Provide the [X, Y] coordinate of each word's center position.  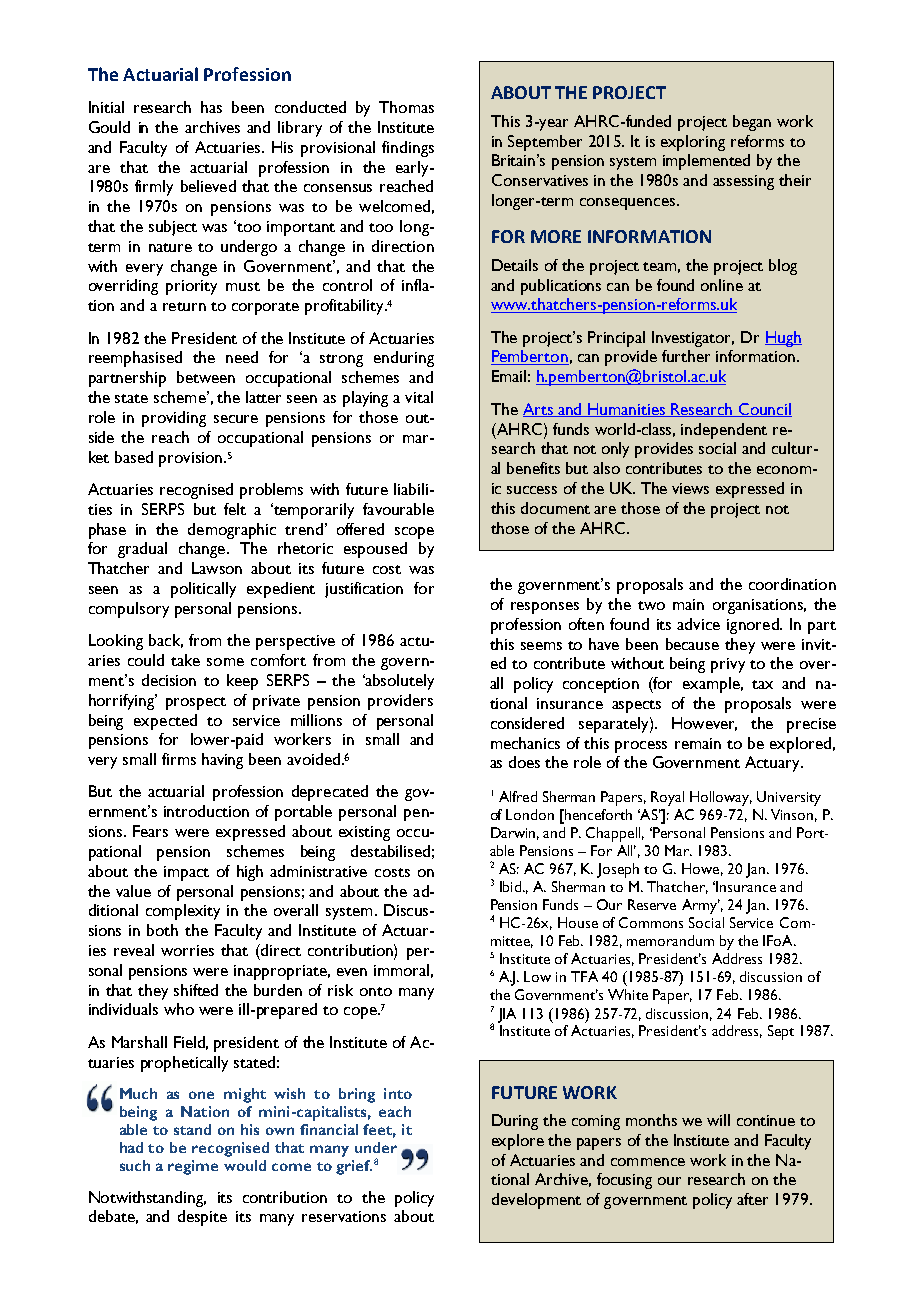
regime [193, 1167]
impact [186, 873]
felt [235, 509]
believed [208, 186]
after [752, 1199]
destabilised [390, 851]
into [398, 1093]
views [690, 488]
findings [408, 149]
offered [360, 529]
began [752, 123]
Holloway [721, 798]
